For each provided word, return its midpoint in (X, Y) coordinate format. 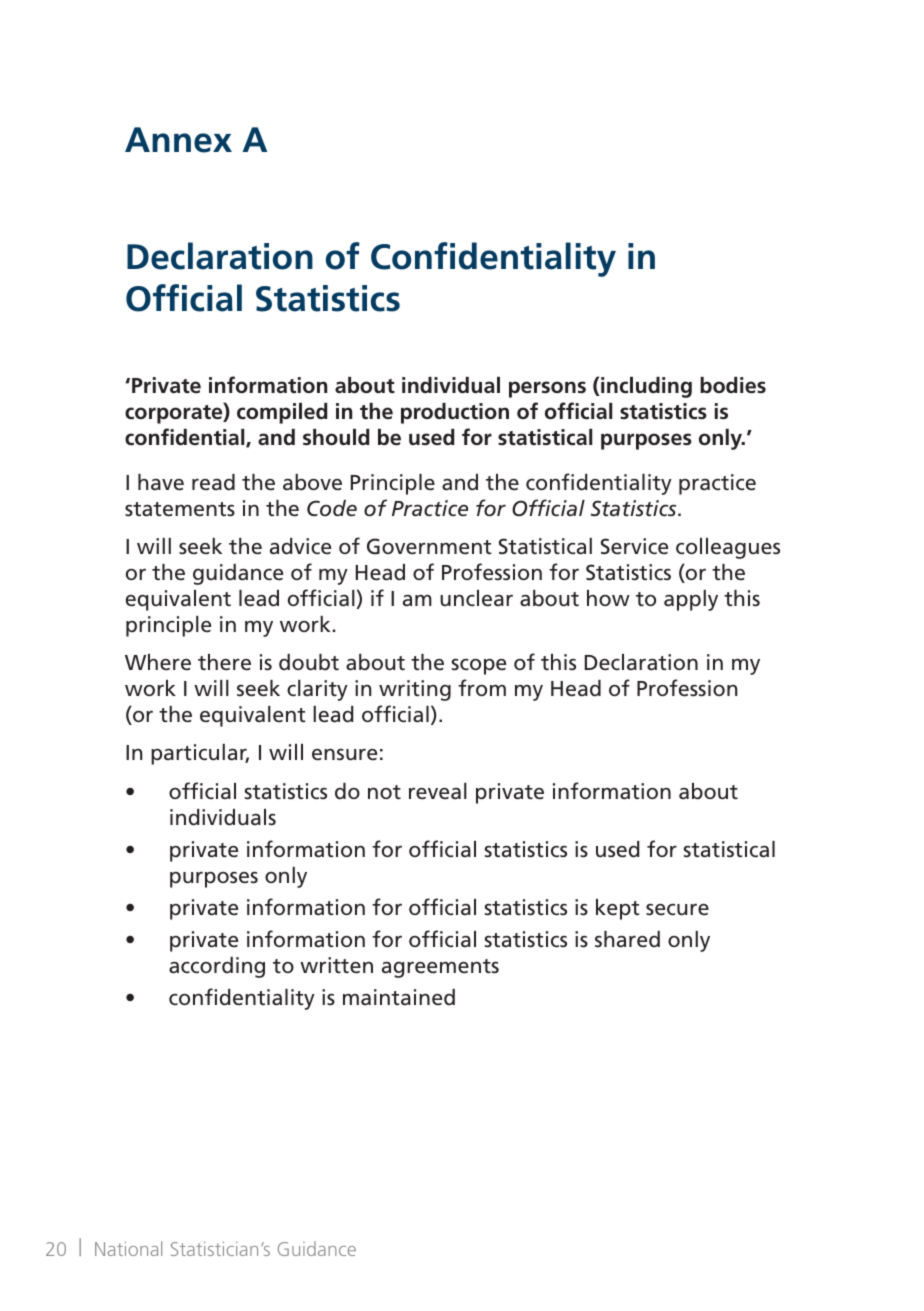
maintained (399, 997)
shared (627, 939)
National (128, 1248)
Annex (178, 140)
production (455, 413)
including (645, 387)
